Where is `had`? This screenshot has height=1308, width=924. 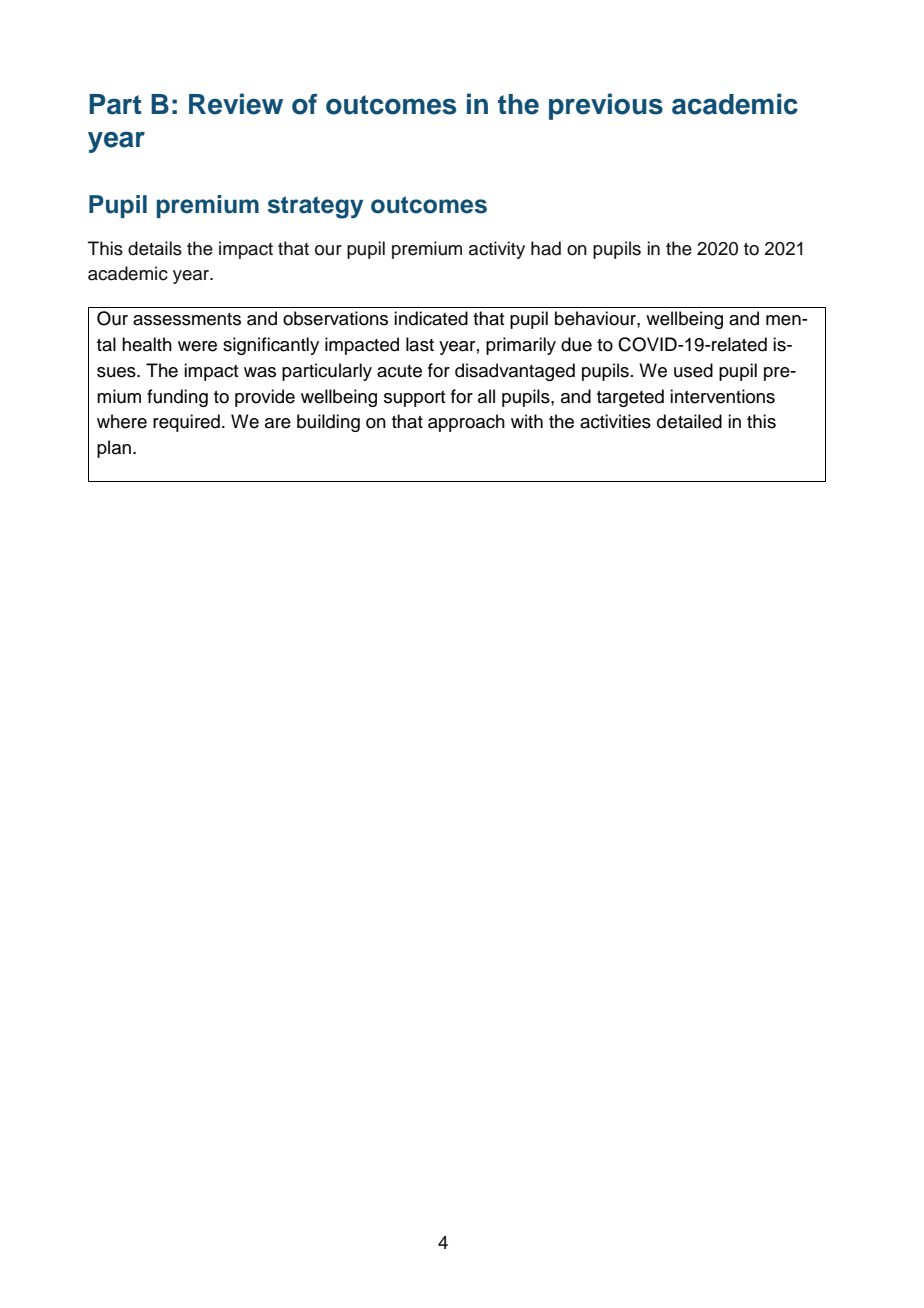
had is located at coordinates (546, 248).
